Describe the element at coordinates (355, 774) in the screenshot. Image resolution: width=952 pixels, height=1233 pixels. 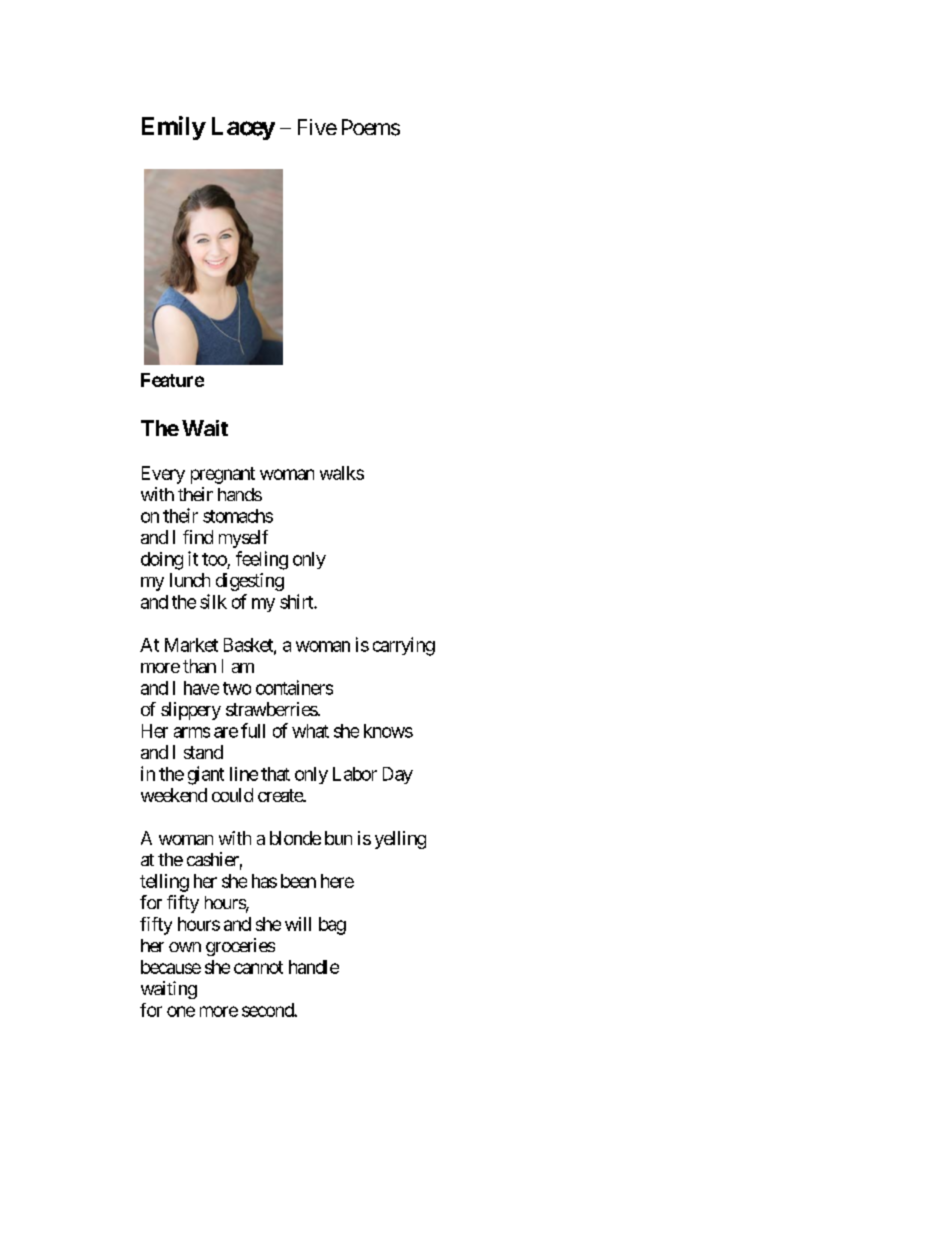
I see `Labor` at that location.
